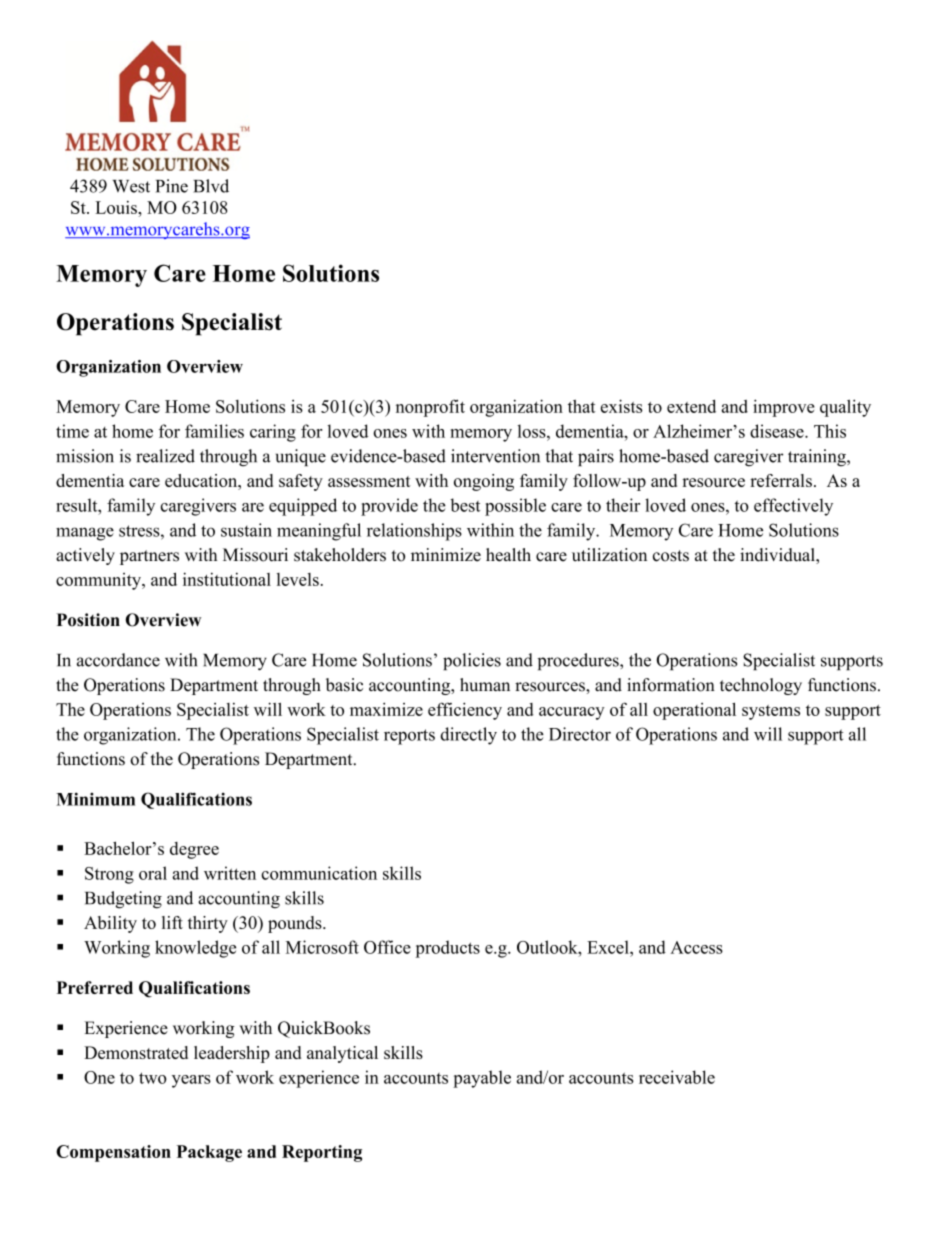 The image size is (952, 1233). Describe the element at coordinates (495, 456) in the screenshot. I see `intervention` at that location.
